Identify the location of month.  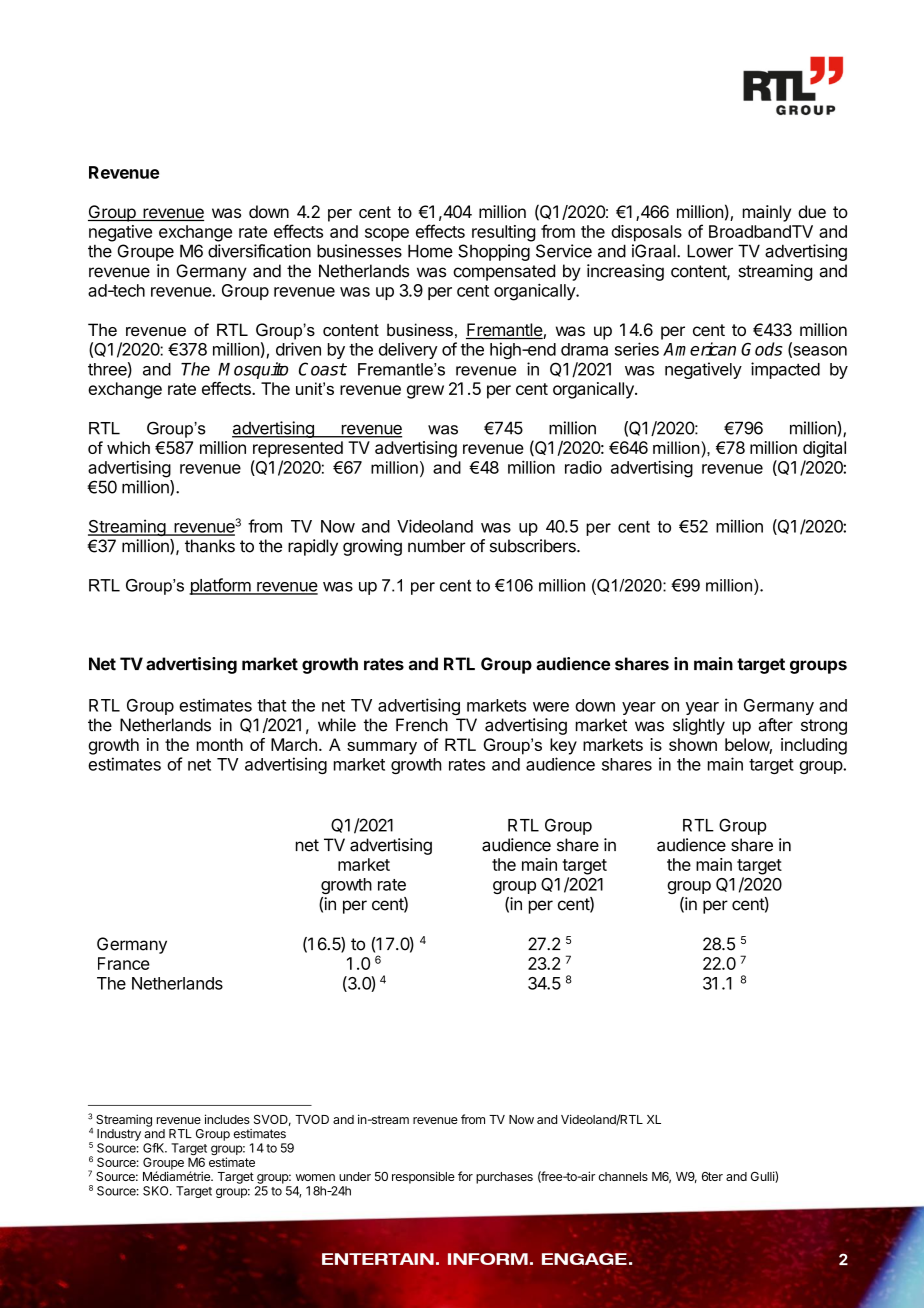
(220, 744).
